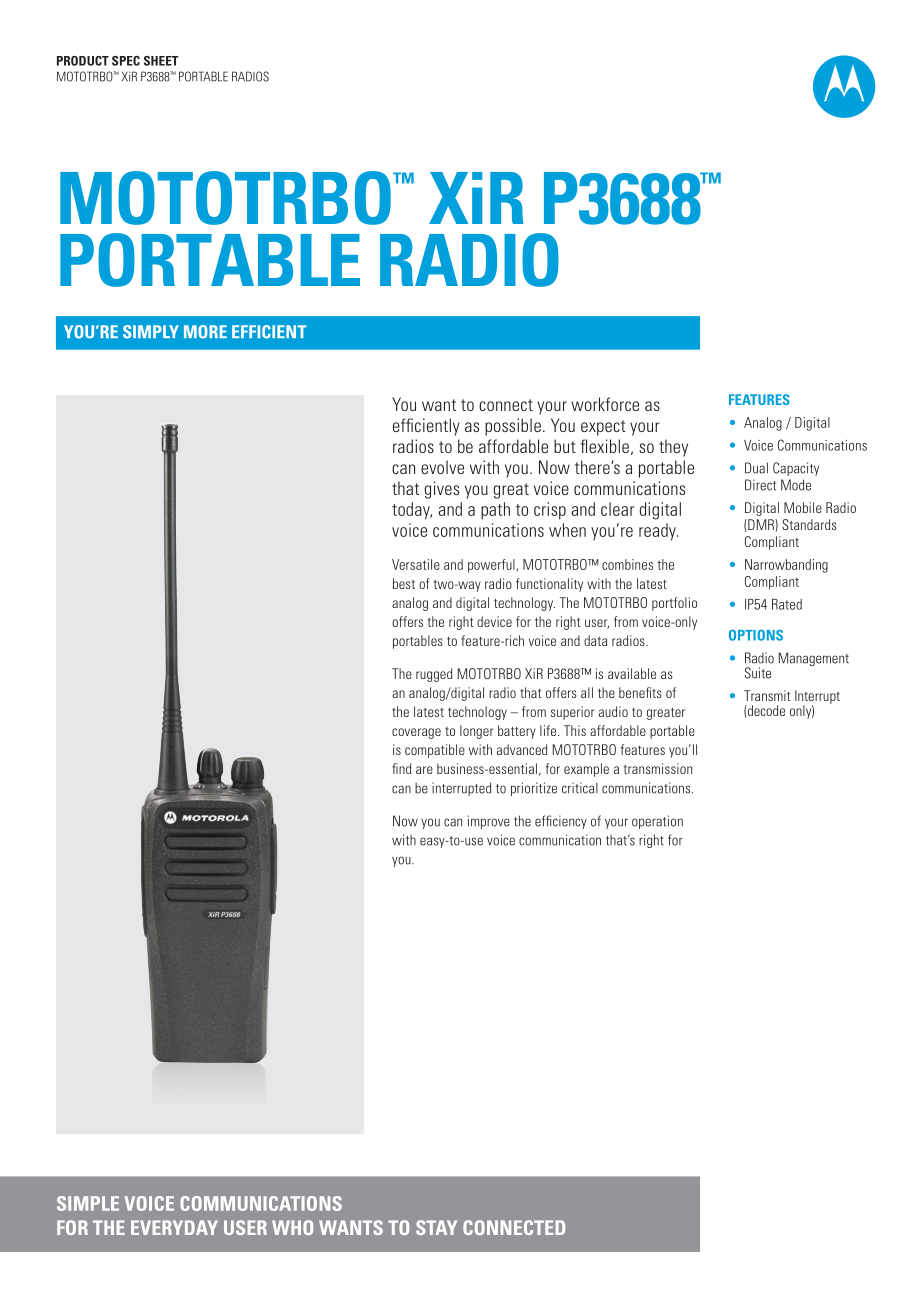  Describe the element at coordinates (292, 1227) in the document. I see `WHO` at that location.
